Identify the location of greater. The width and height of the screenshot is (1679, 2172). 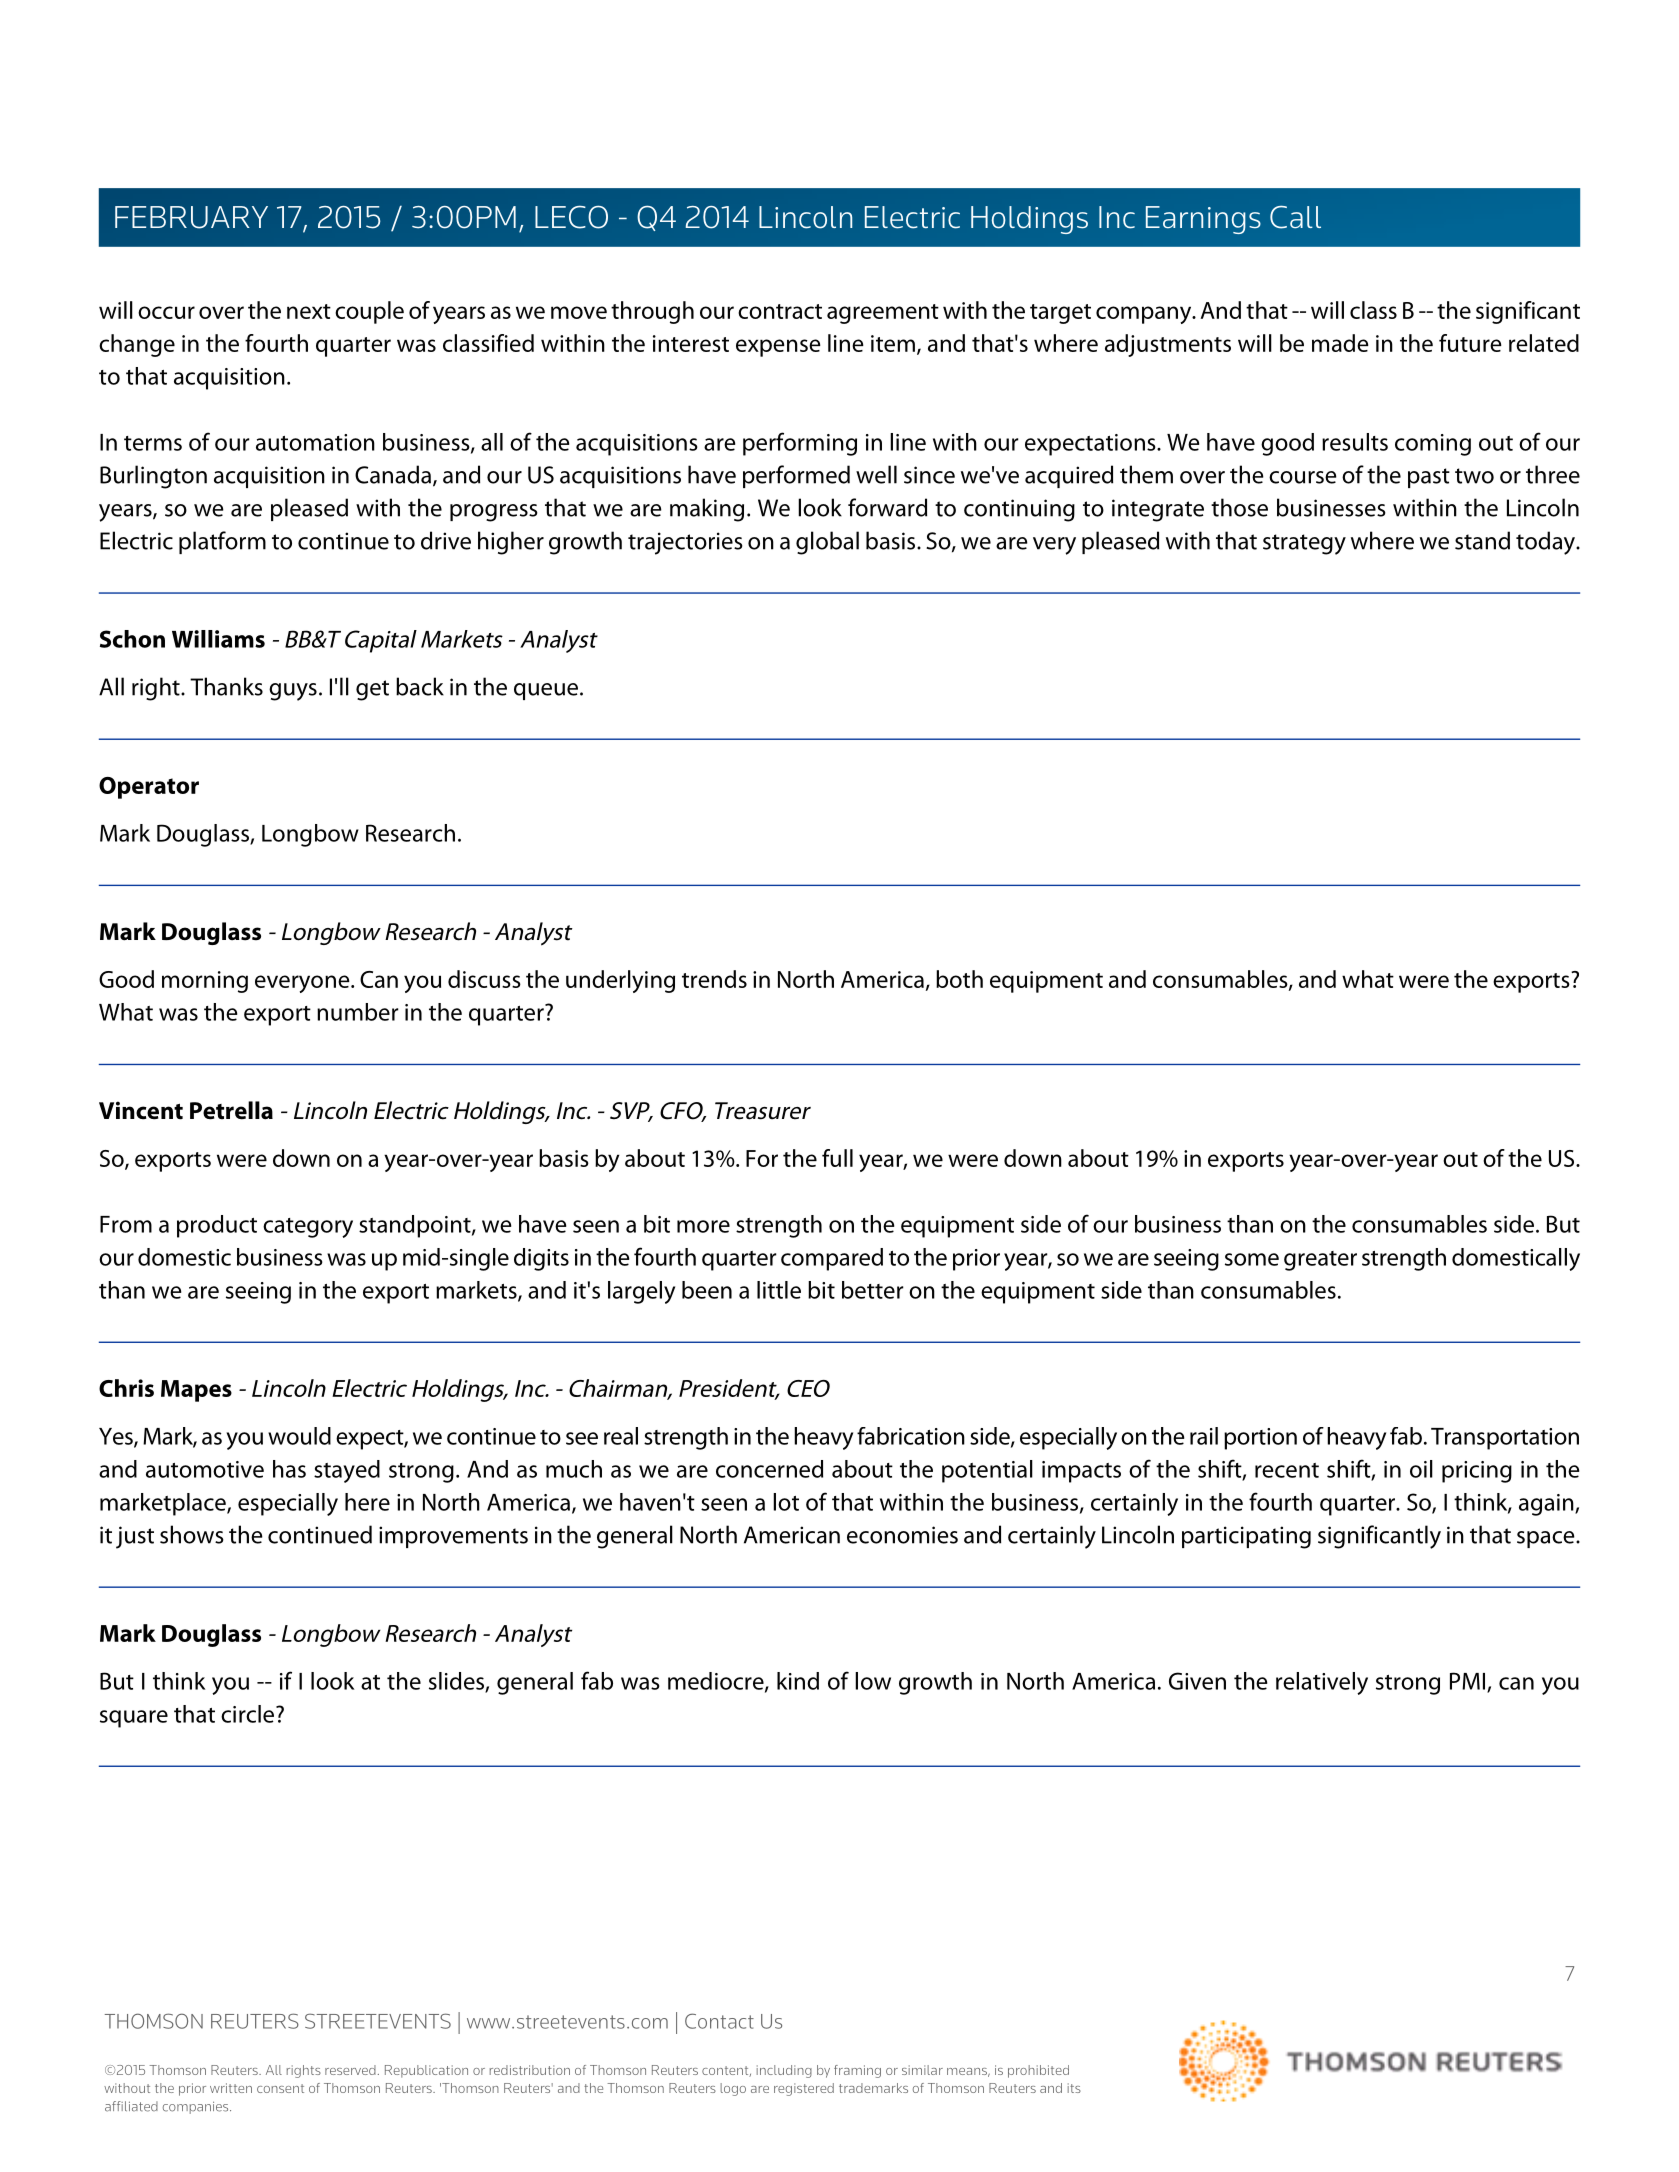
(1320, 1261).
